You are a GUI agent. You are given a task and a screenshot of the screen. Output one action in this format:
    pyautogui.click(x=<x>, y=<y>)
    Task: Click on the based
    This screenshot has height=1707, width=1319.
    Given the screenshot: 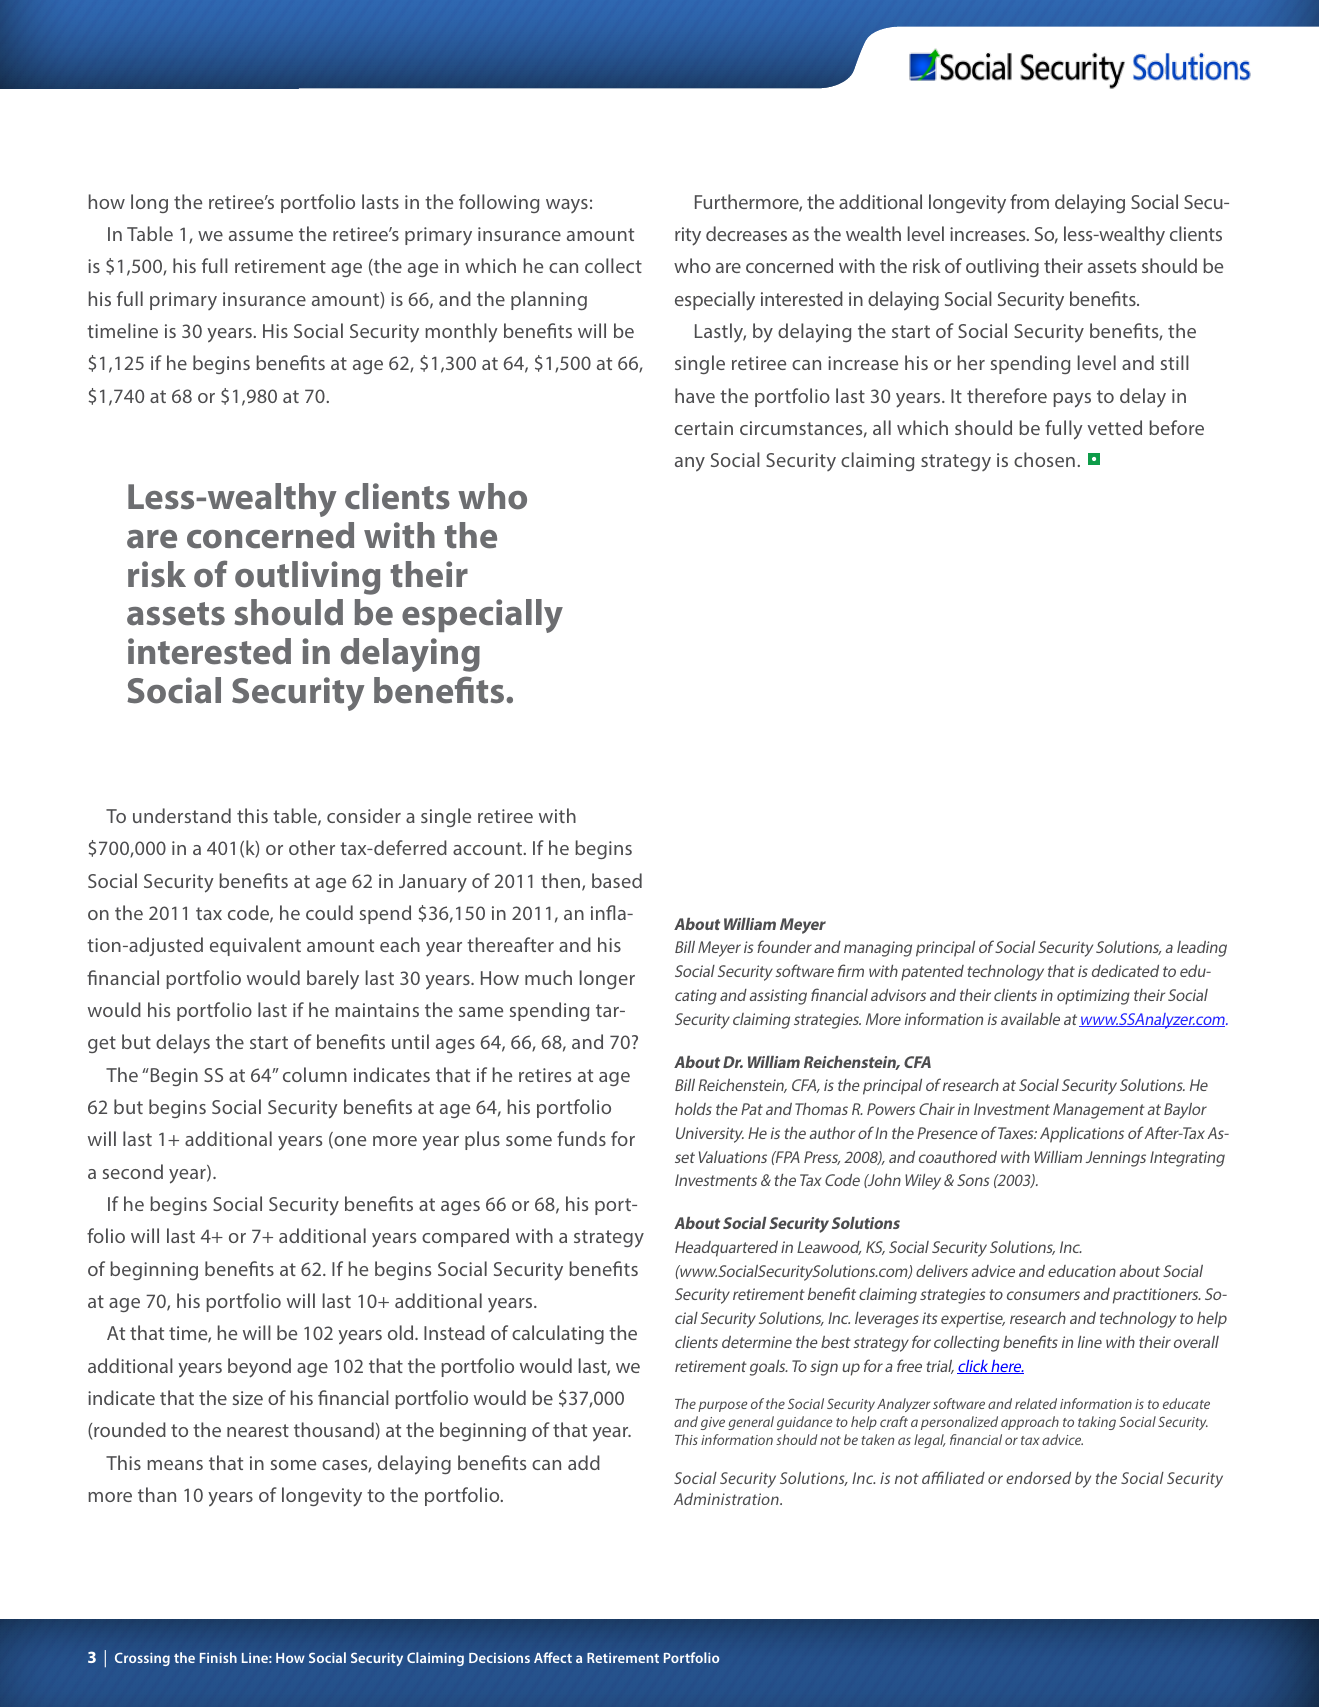 What is the action you would take?
    pyautogui.click(x=617, y=880)
